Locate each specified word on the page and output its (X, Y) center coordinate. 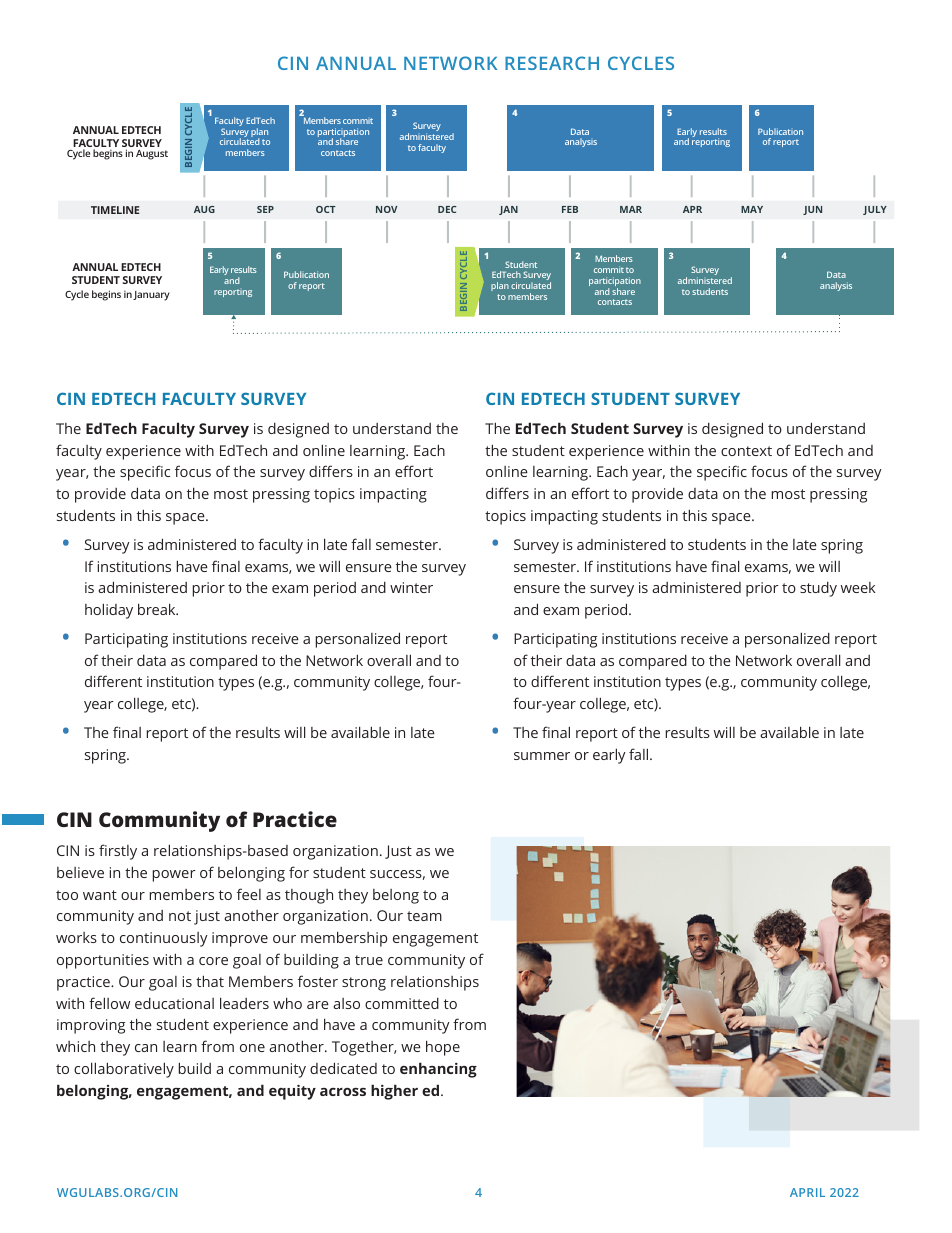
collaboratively (124, 1070)
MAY (752, 209)
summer (542, 756)
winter (411, 587)
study (818, 589)
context (746, 451)
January (151, 296)
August (152, 155)
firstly (118, 852)
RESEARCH (552, 63)
